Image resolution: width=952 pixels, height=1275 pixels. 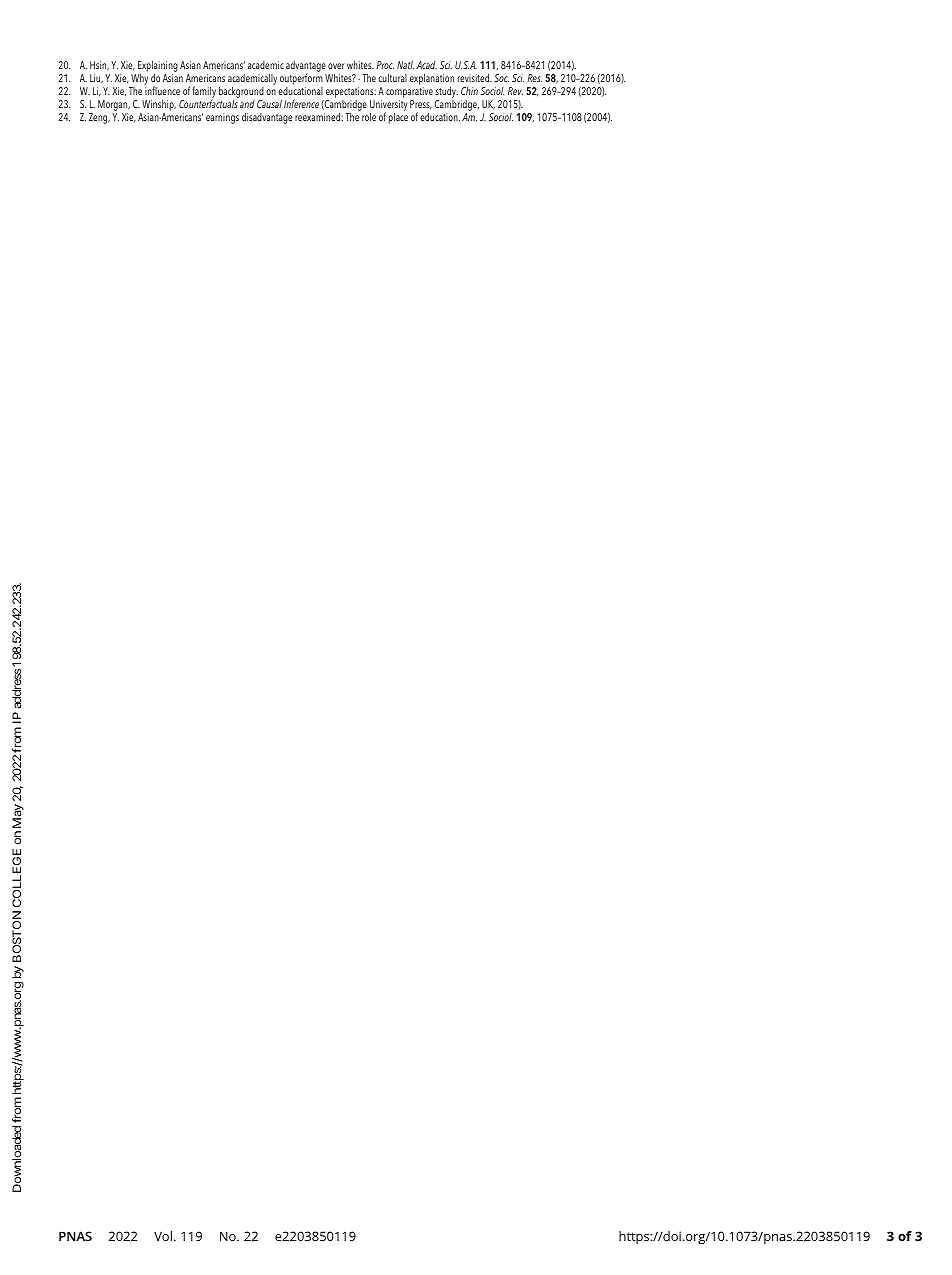 I want to click on reexamined, so click(x=318, y=116).
